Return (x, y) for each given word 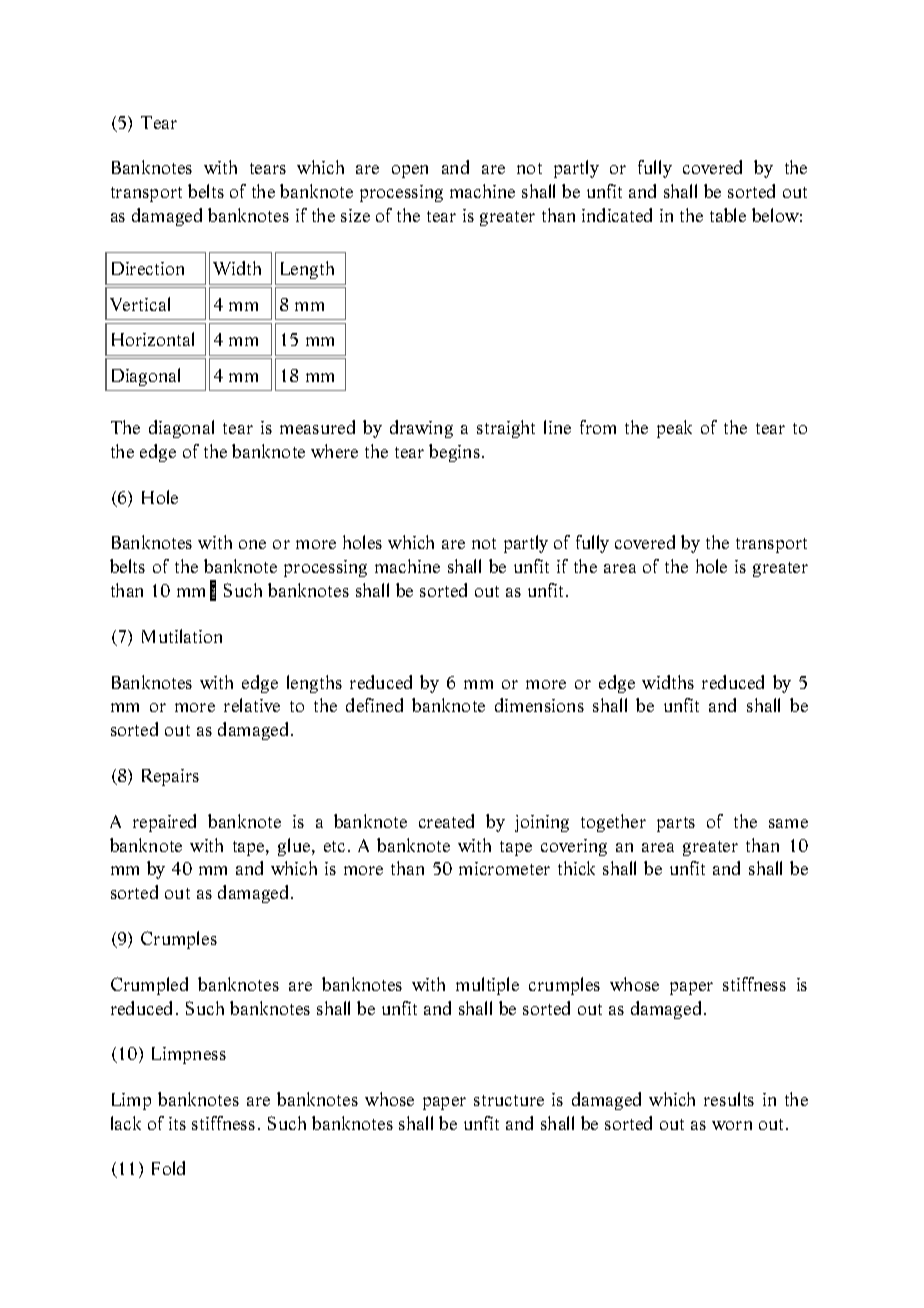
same (788, 823)
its (177, 1123)
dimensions (539, 705)
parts (676, 824)
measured (317, 427)
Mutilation (182, 636)
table (728, 215)
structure (509, 1100)
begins (454, 453)
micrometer (504, 868)
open (410, 171)
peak (674, 429)
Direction (148, 268)
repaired (164, 823)
